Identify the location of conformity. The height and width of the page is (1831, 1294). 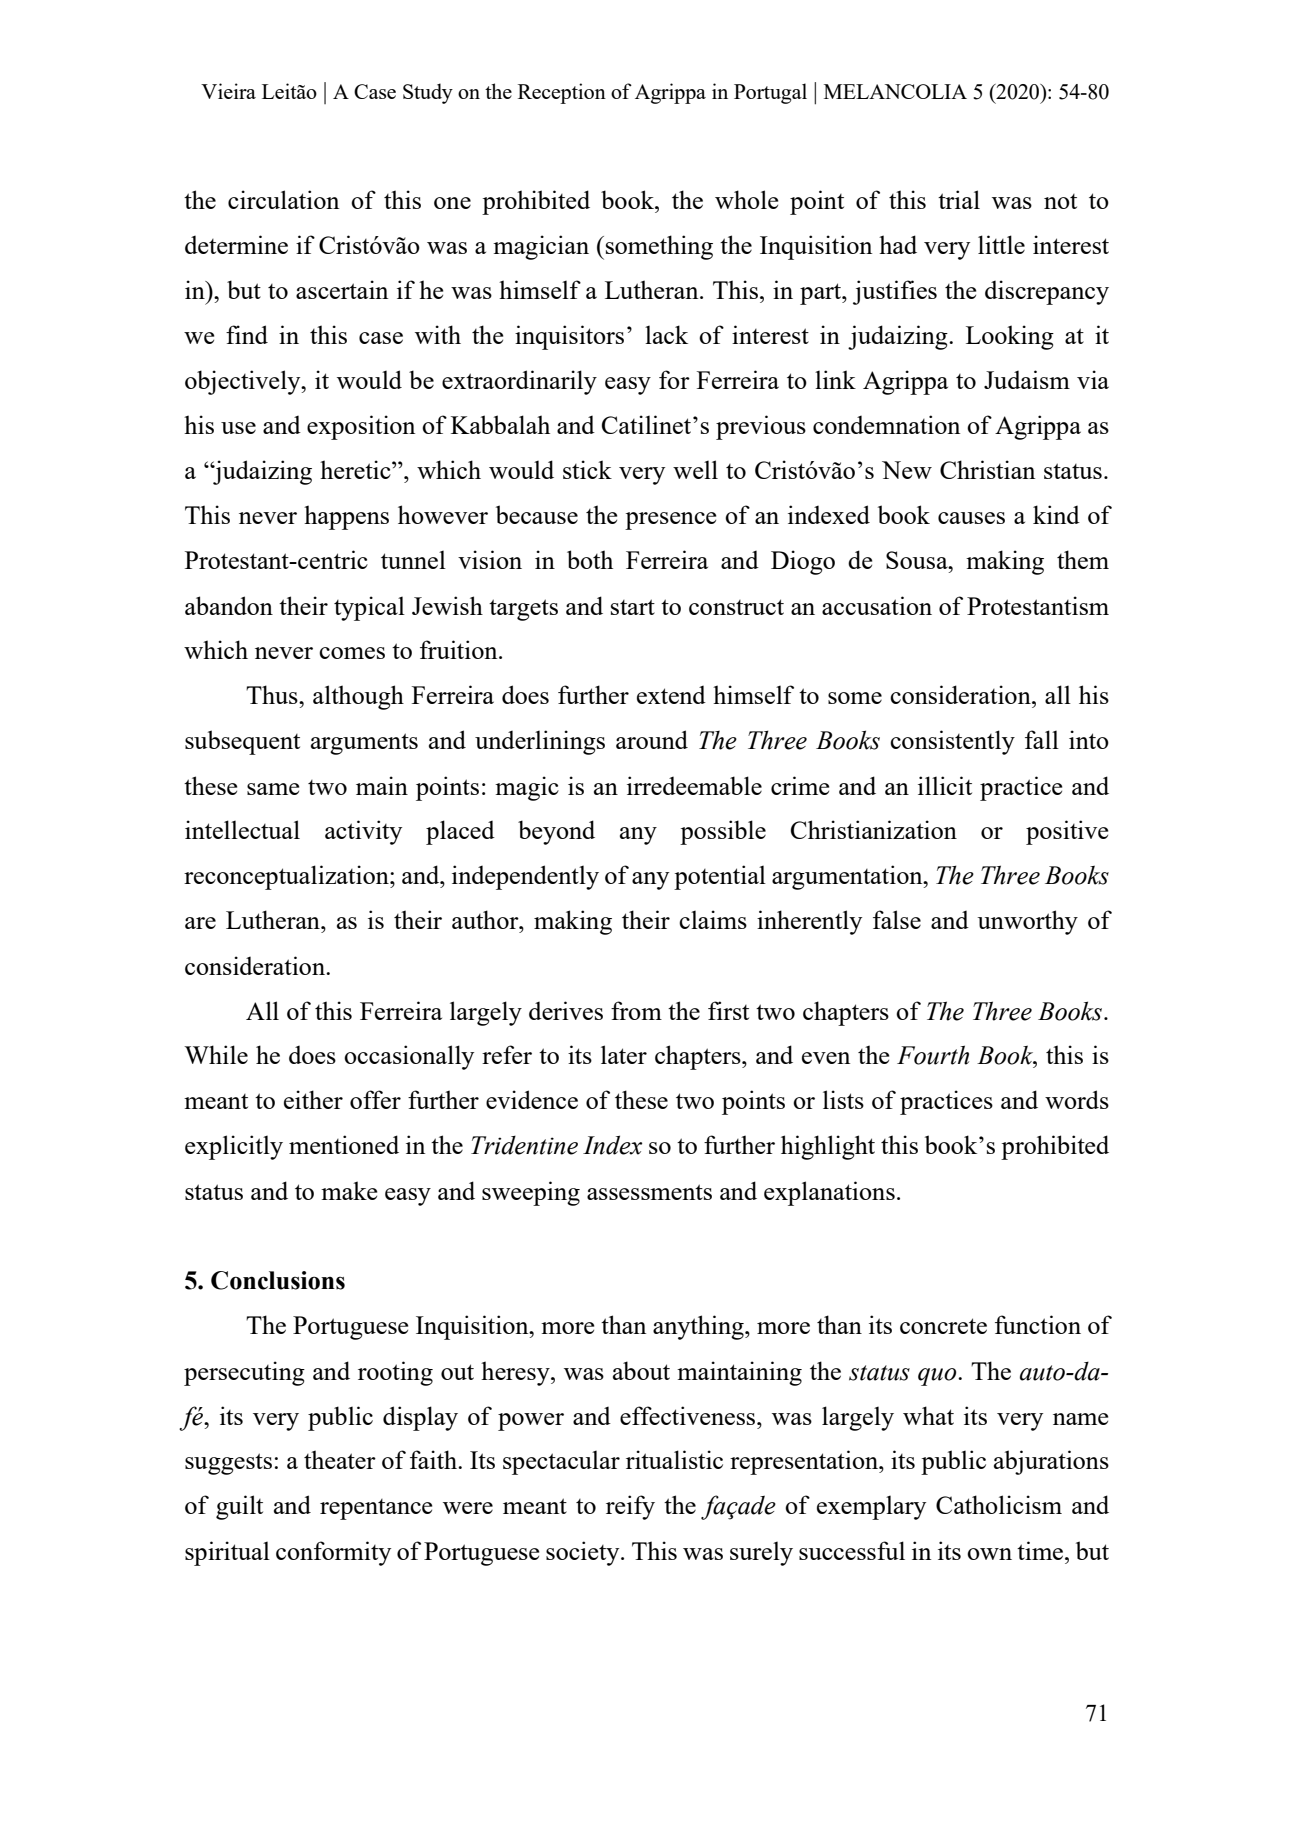
(333, 1553).
